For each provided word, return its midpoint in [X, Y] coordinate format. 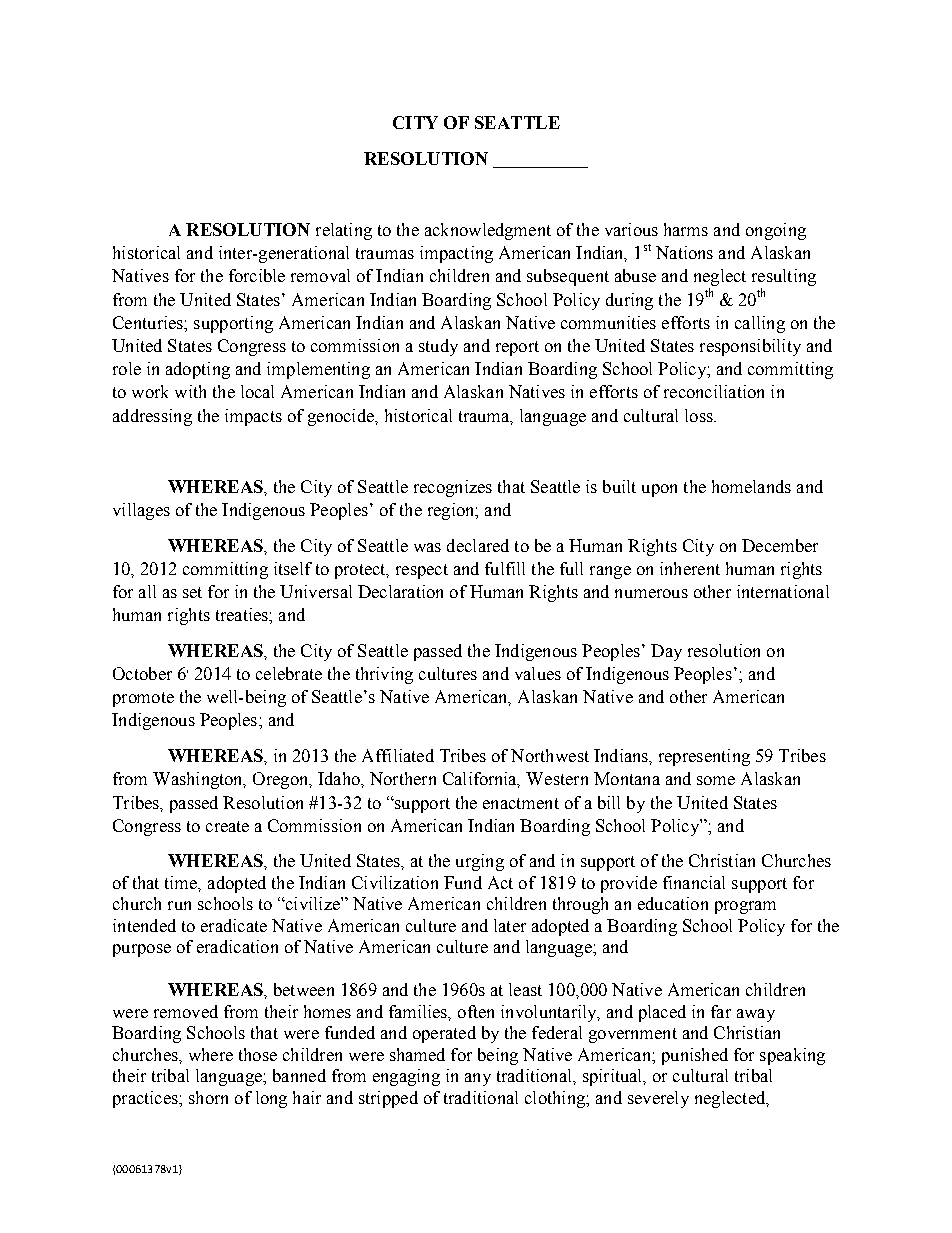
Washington [199, 780]
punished [695, 1056]
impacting [456, 254]
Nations [684, 252]
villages [141, 511]
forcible [257, 275]
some [716, 780]
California [481, 780]
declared [478, 545]
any [478, 1079]
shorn [208, 1097]
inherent [690, 568]
